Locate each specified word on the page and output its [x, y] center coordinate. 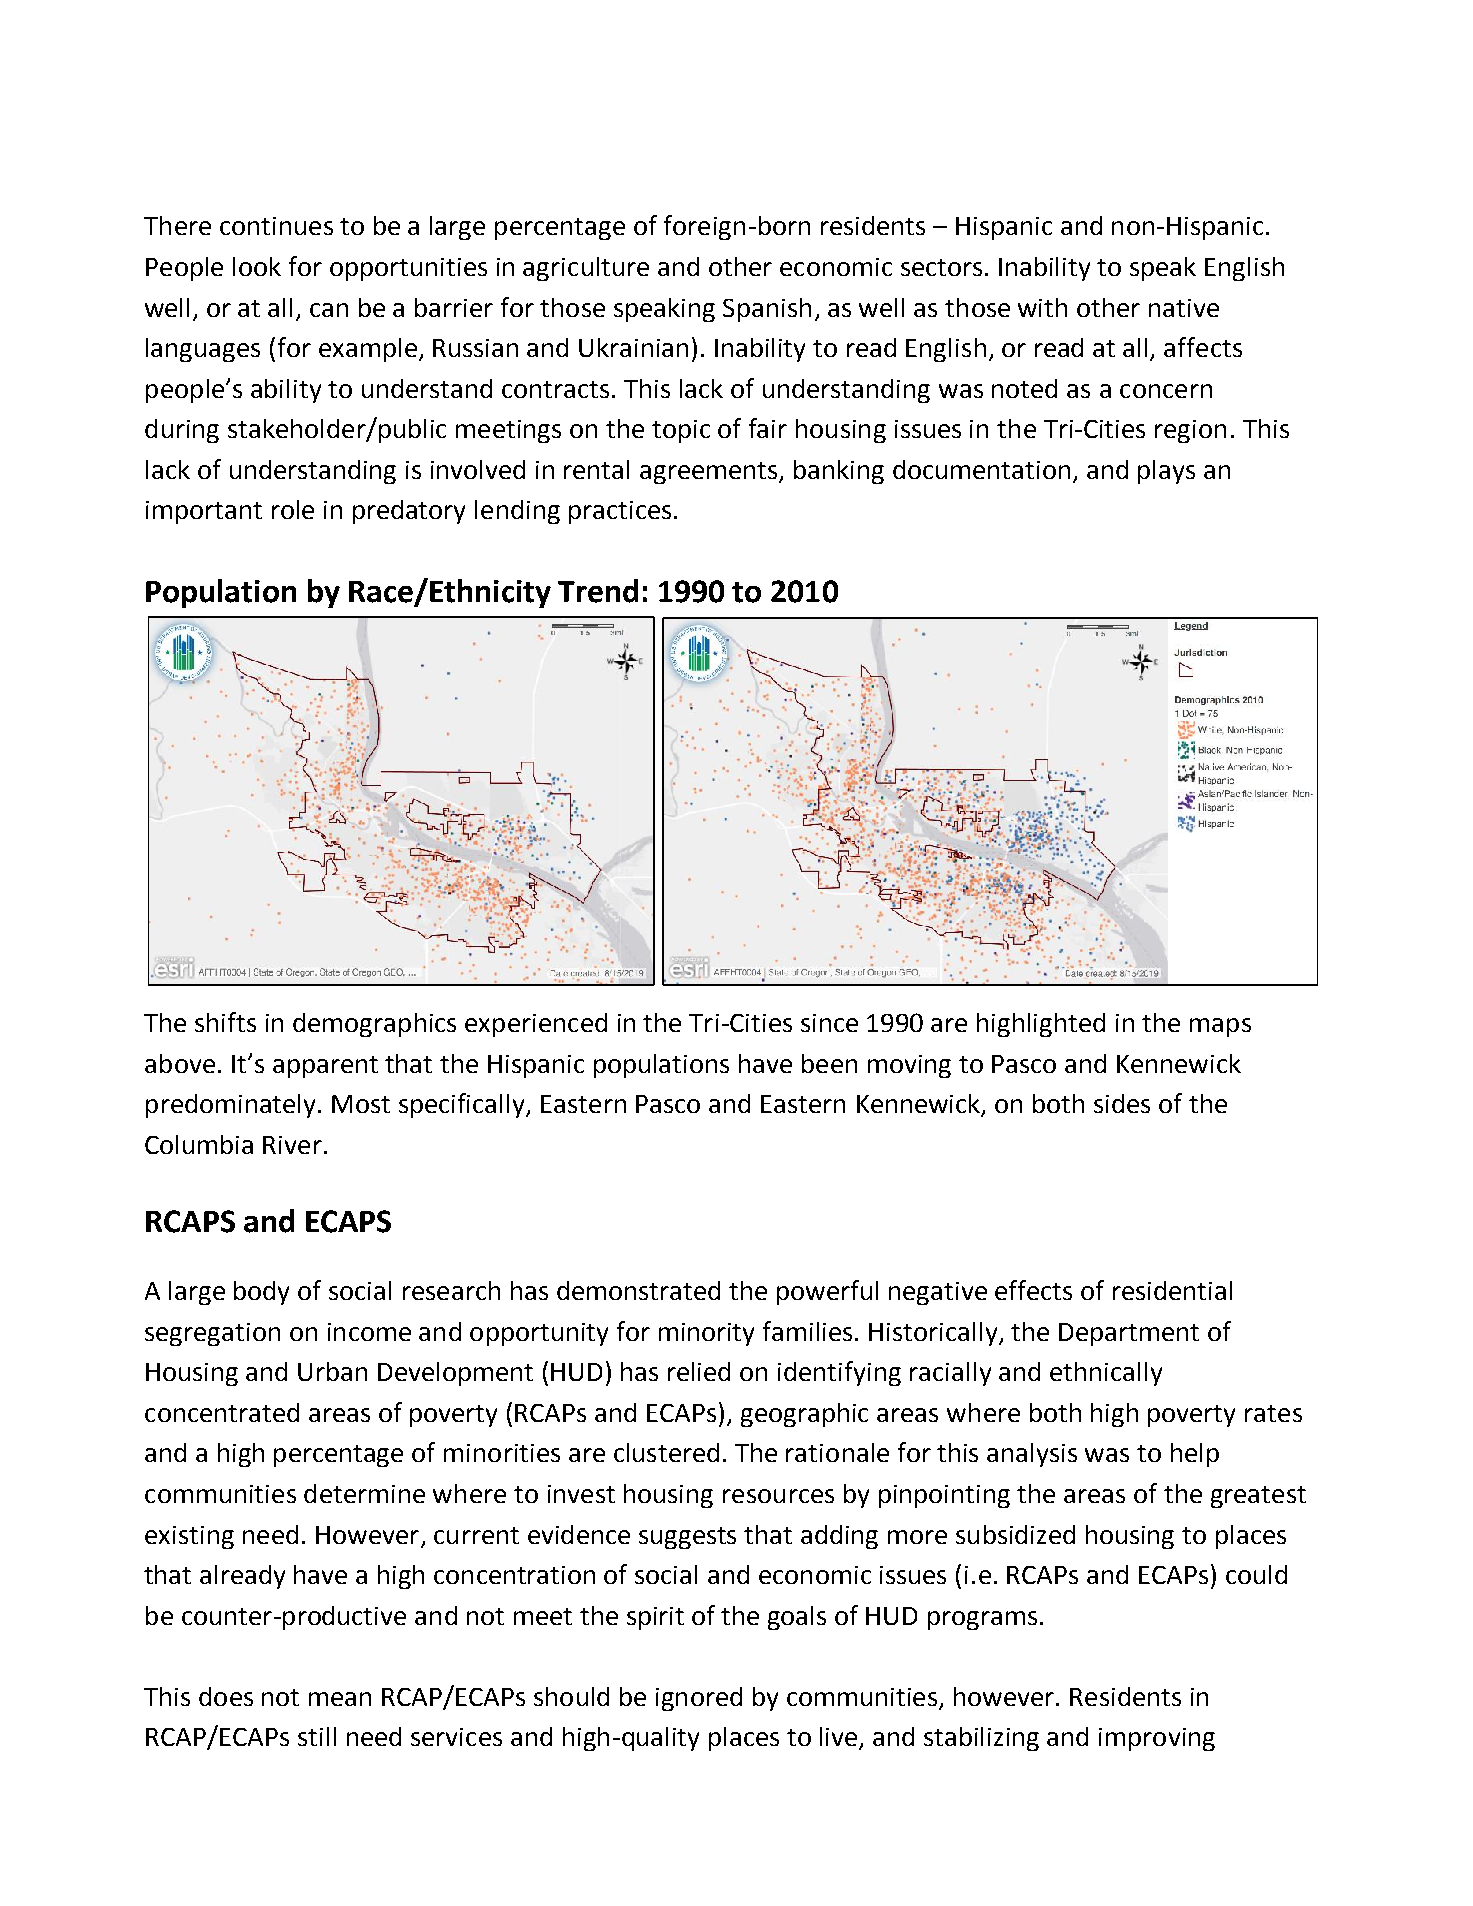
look [257, 266]
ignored [699, 1699]
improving [1157, 1739]
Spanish [767, 310]
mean [340, 1699]
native [1184, 308]
